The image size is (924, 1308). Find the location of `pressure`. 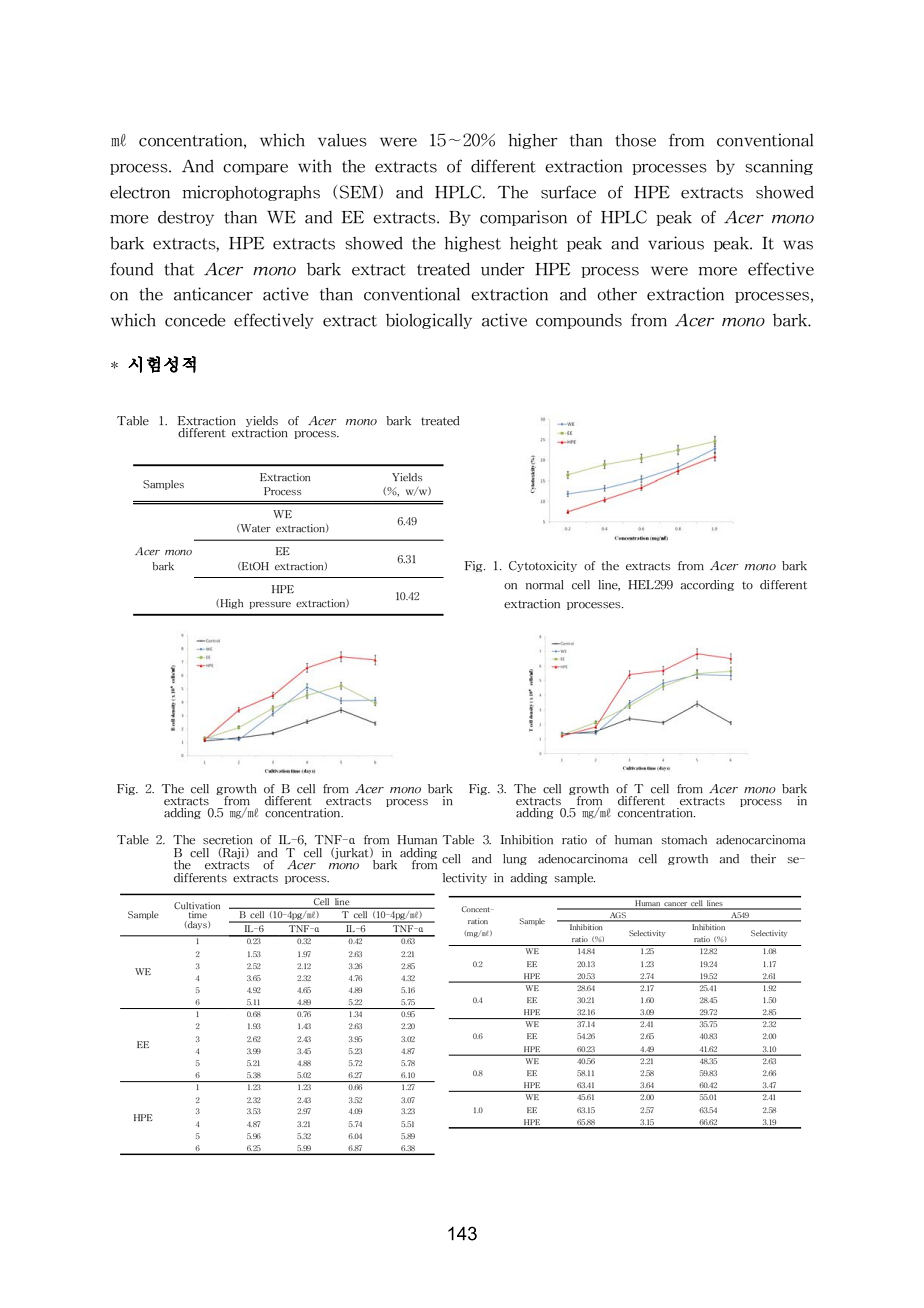

pressure is located at coordinates (270, 605).
